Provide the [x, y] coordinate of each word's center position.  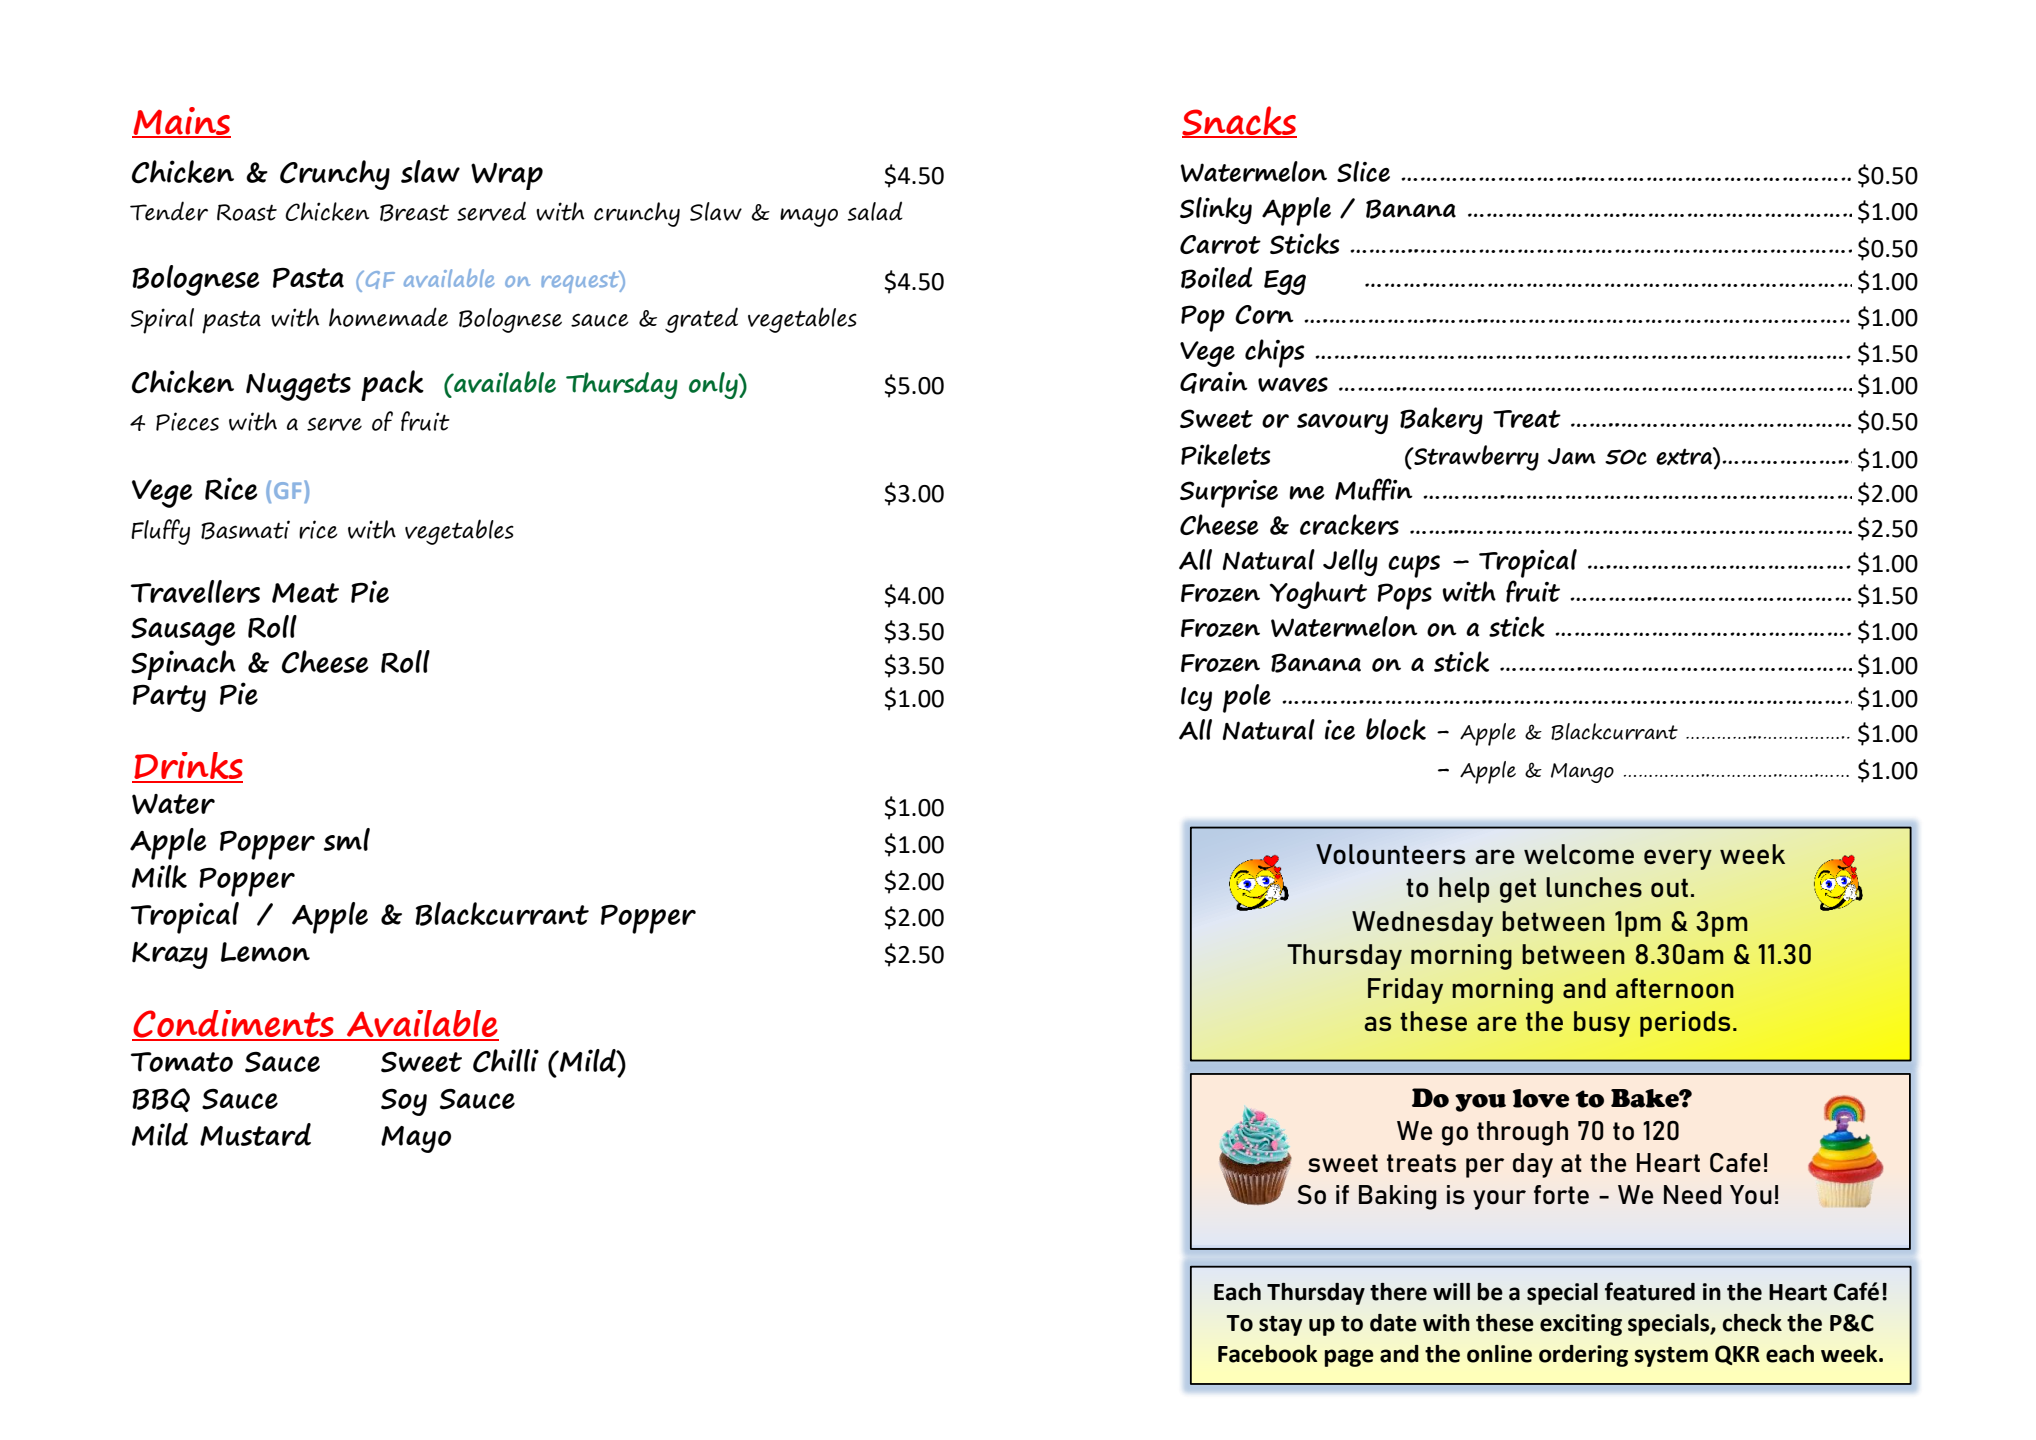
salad [875, 211]
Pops [1404, 596]
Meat [305, 593]
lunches [1594, 887]
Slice [1363, 171]
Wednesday [1422, 924]
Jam [1572, 456]
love [1541, 1098]
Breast [414, 213]
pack [392, 385]
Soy [404, 1102]
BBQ [161, 1100]
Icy [1196, 699]
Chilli [506, 1061]
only [714, 385]
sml [347, 839]
